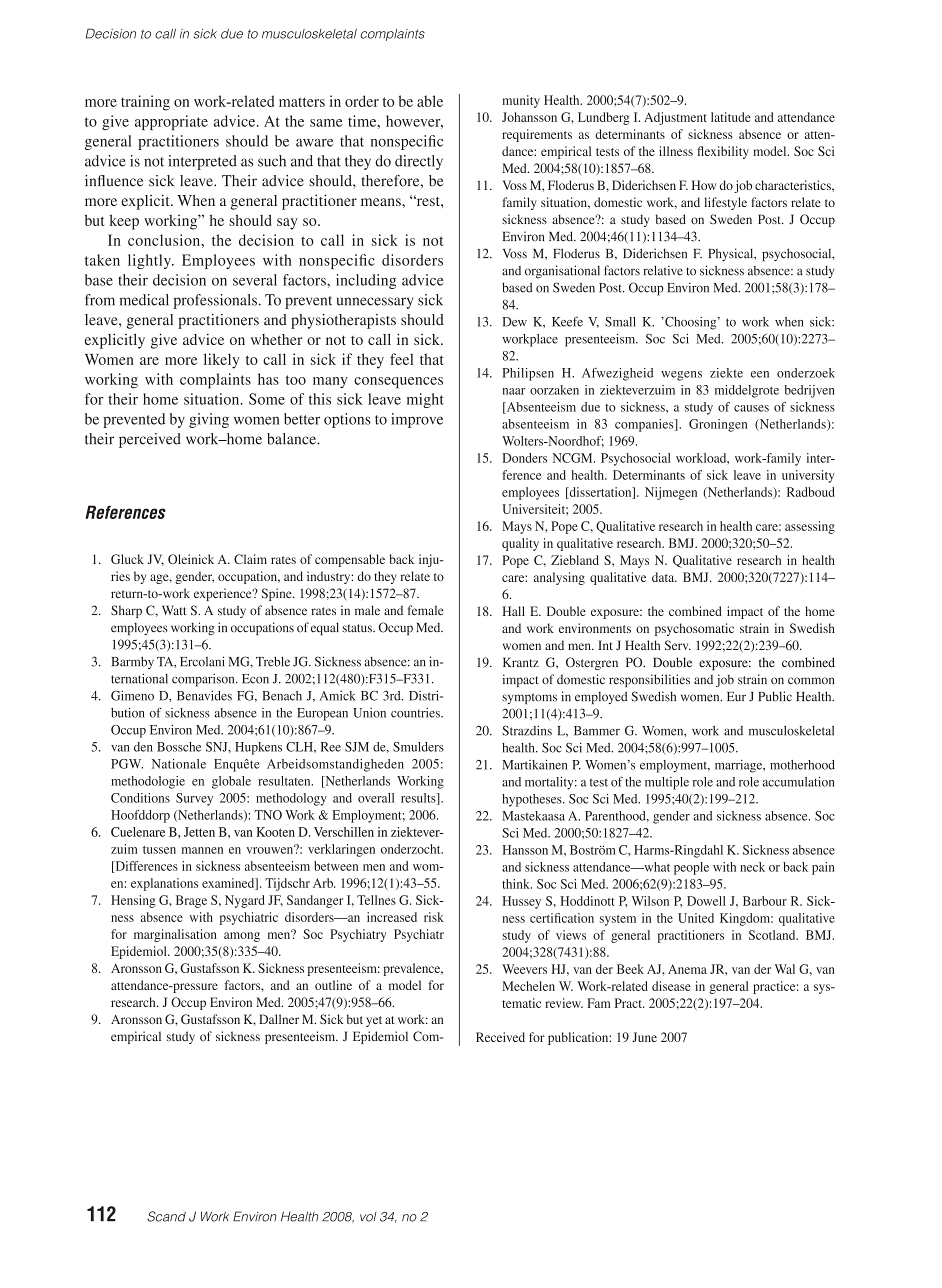  Describe the element at coordinates (752, 867) in the page. I see `neck` at that location.
